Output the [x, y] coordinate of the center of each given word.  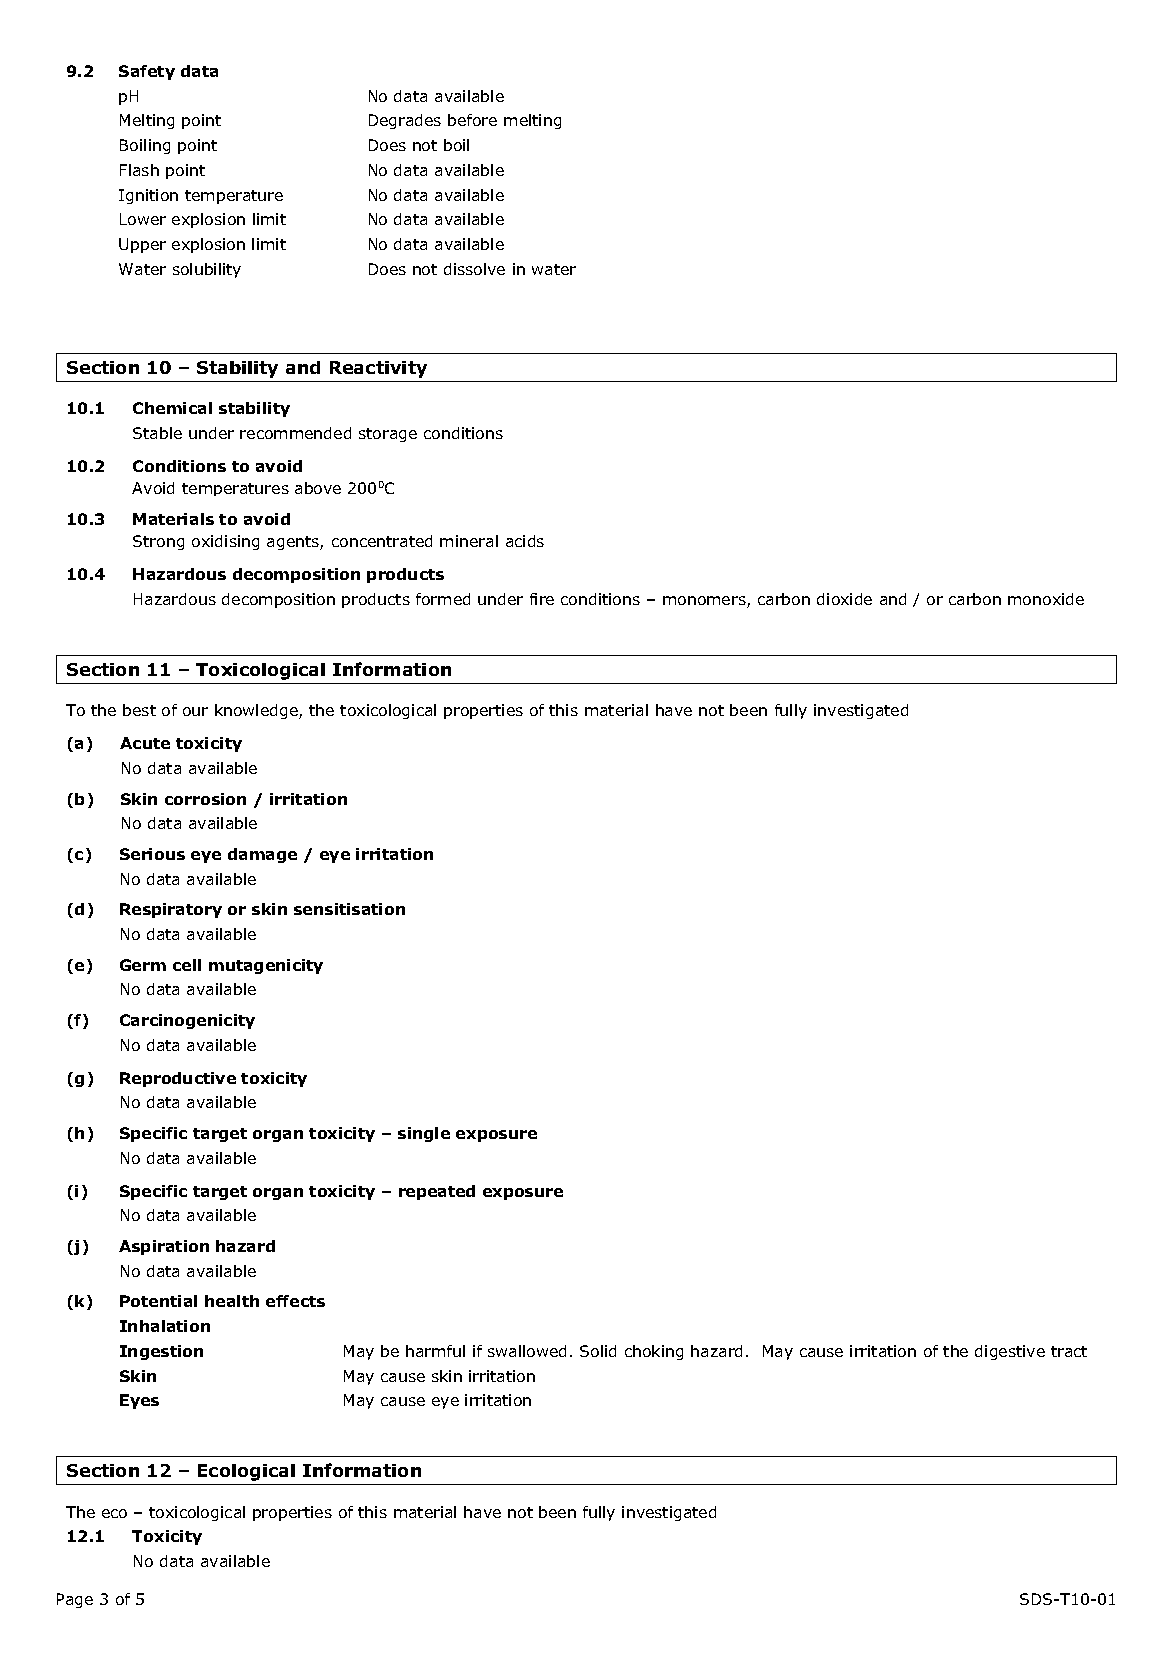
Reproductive [178, 1079]
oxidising [225, 542]
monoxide [1046, 599]
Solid [598, 1351]
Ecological [246, 1472]
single [424, 1134]
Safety [147, 72]
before [472, 120]
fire [542, 599]
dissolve [474, 269]
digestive [1010, 1352]
